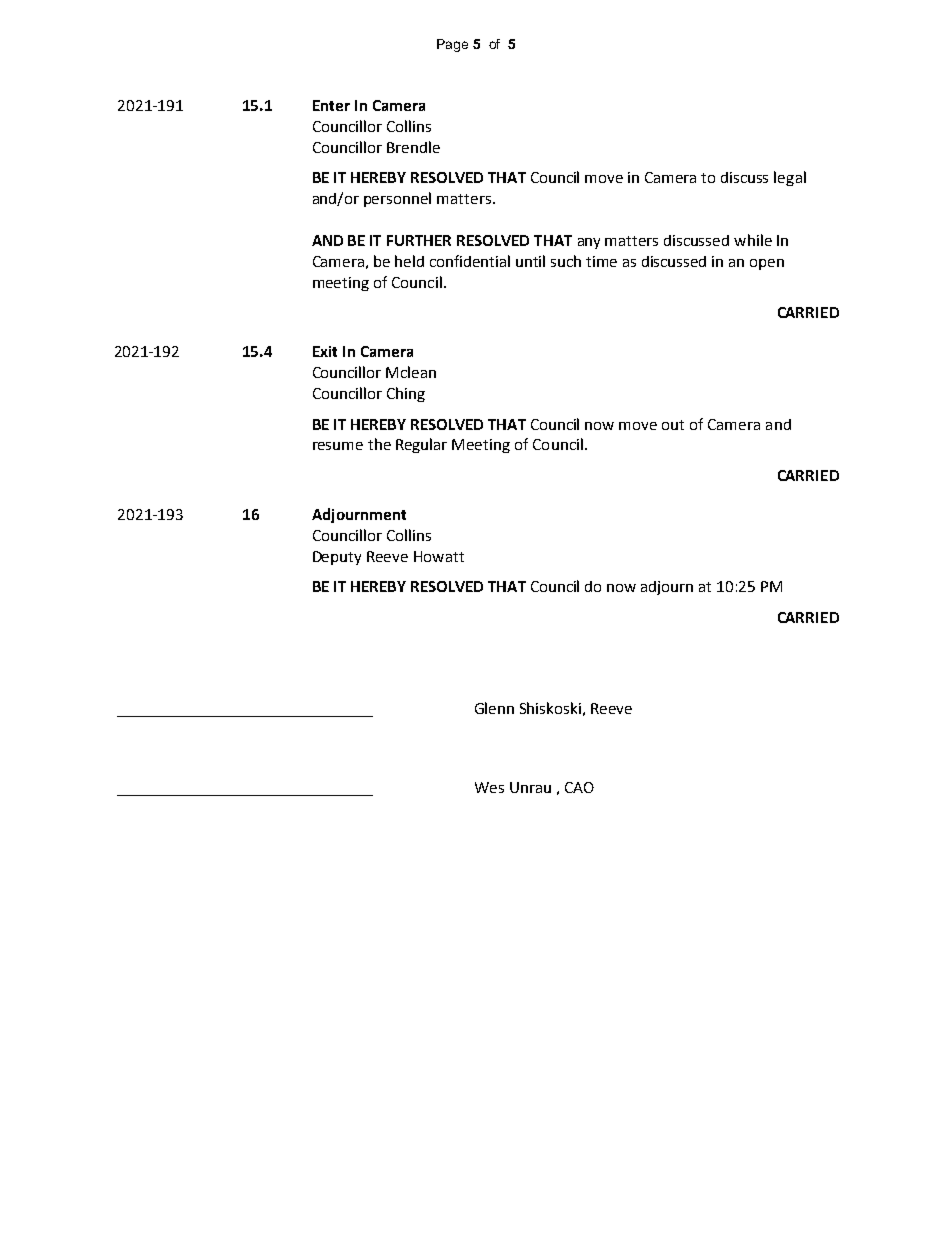  Describe the element at coordinates (673, 425) in the document. I see `out` at that location.
